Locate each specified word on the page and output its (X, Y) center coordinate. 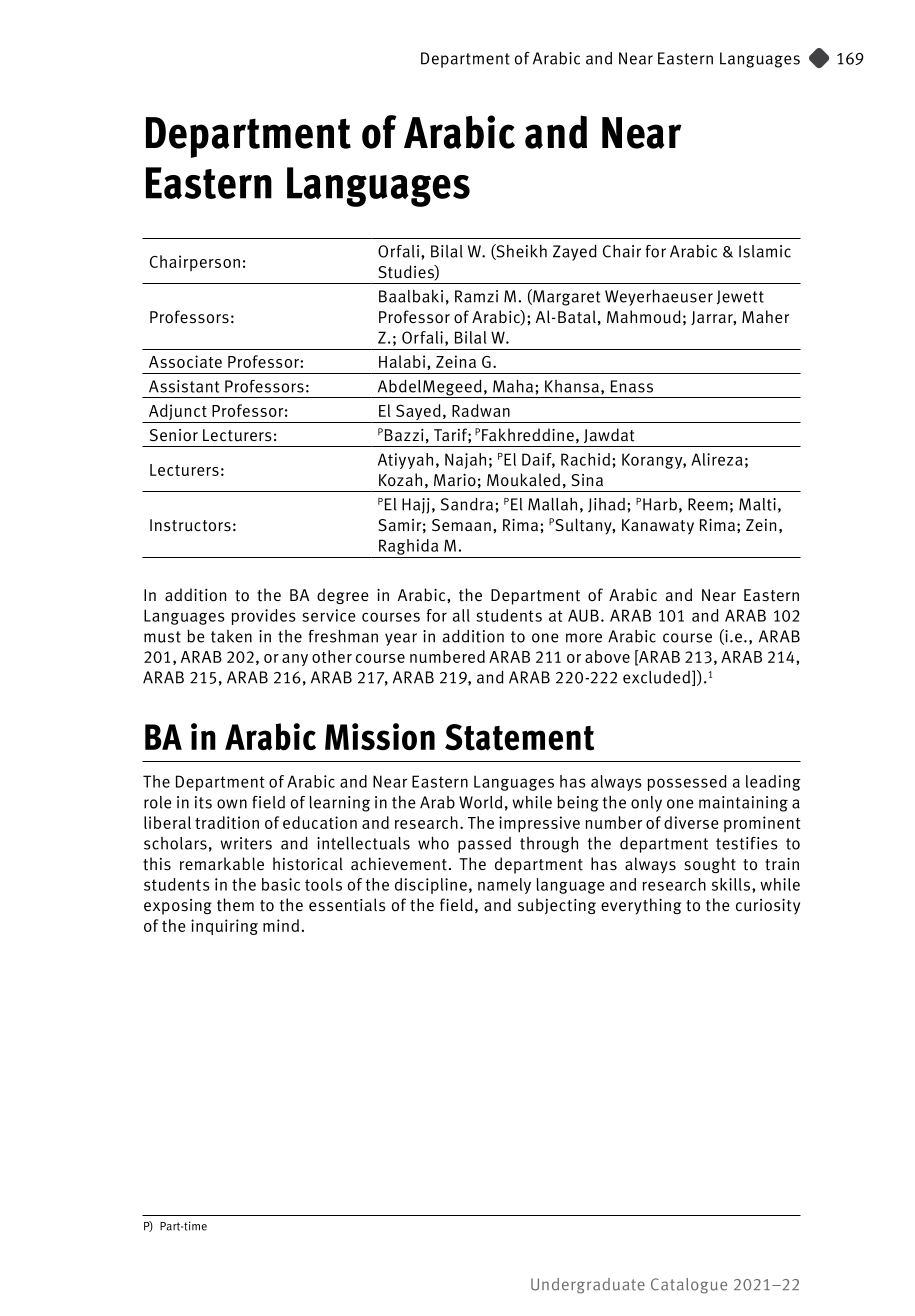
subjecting (557, 906)
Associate (185, 361)
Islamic (765, 251)
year (401, 639)
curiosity (768, 907)
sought (710, 865)
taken (231, 636)
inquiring (224, 927)
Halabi (403, 361)
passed (484, 845)
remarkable (222, 863)
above (607, 656)
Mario (455, 480)
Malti (757, 504)
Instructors (190, 525)
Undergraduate (588, 1286)
